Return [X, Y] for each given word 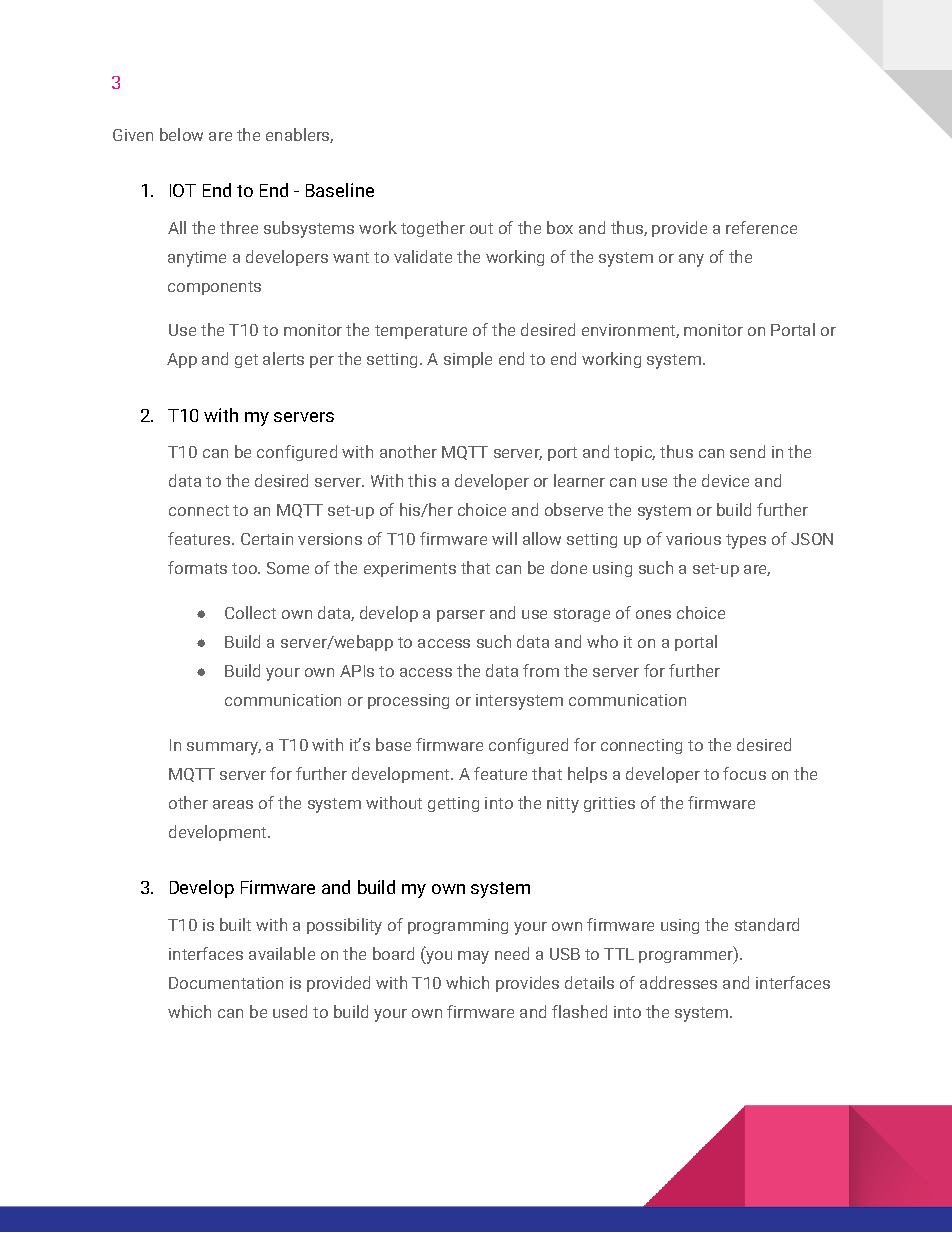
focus [744, 773]
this [422, 480]
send [747, 451]
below [181, 134]
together [433, 229]
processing [408, 701]
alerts [283, 358]
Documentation [226, 983]
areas [233, 804]
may [473, 957]
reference [761, 227]
